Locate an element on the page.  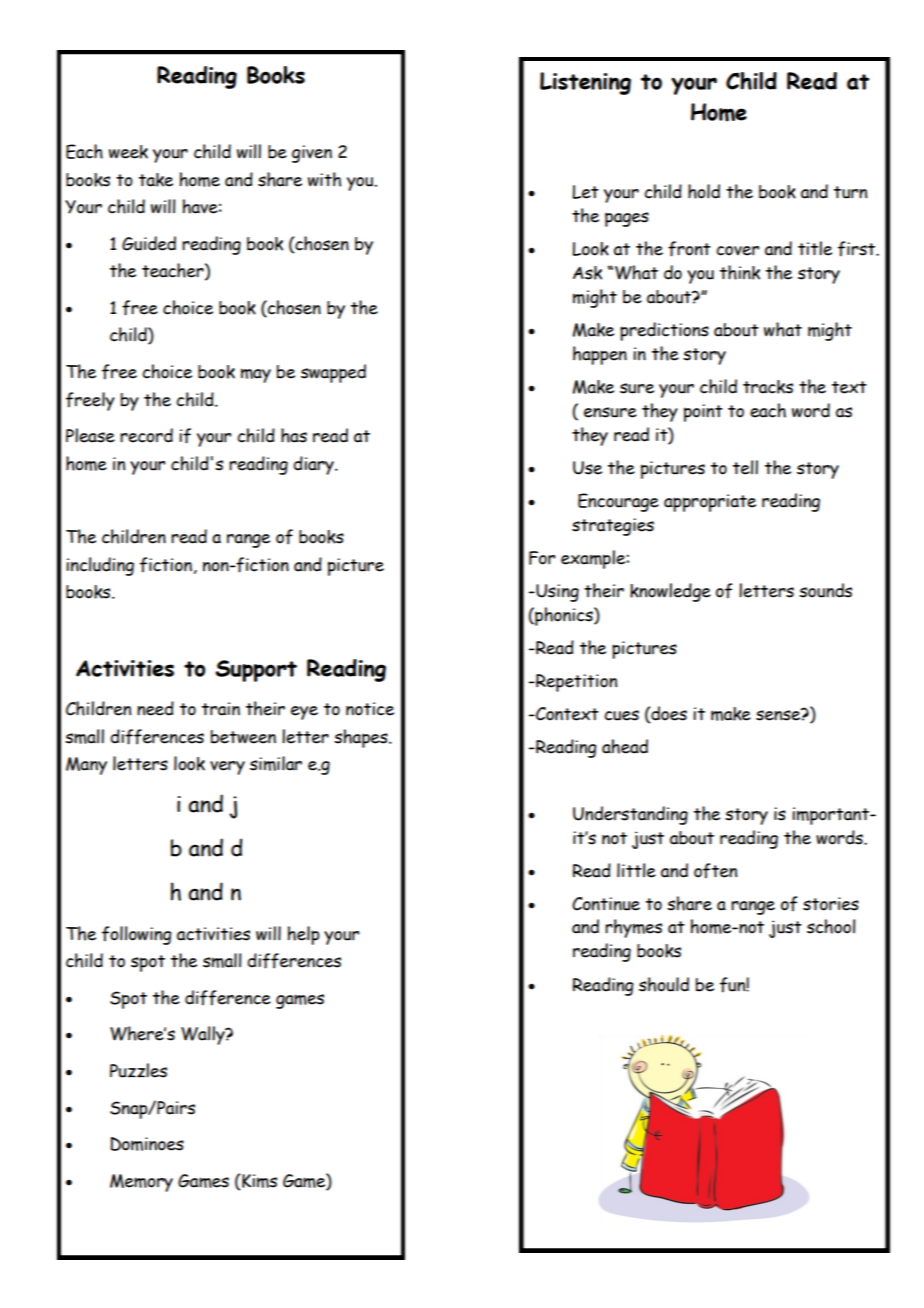
tracks is located at coordinates (768, 387).
